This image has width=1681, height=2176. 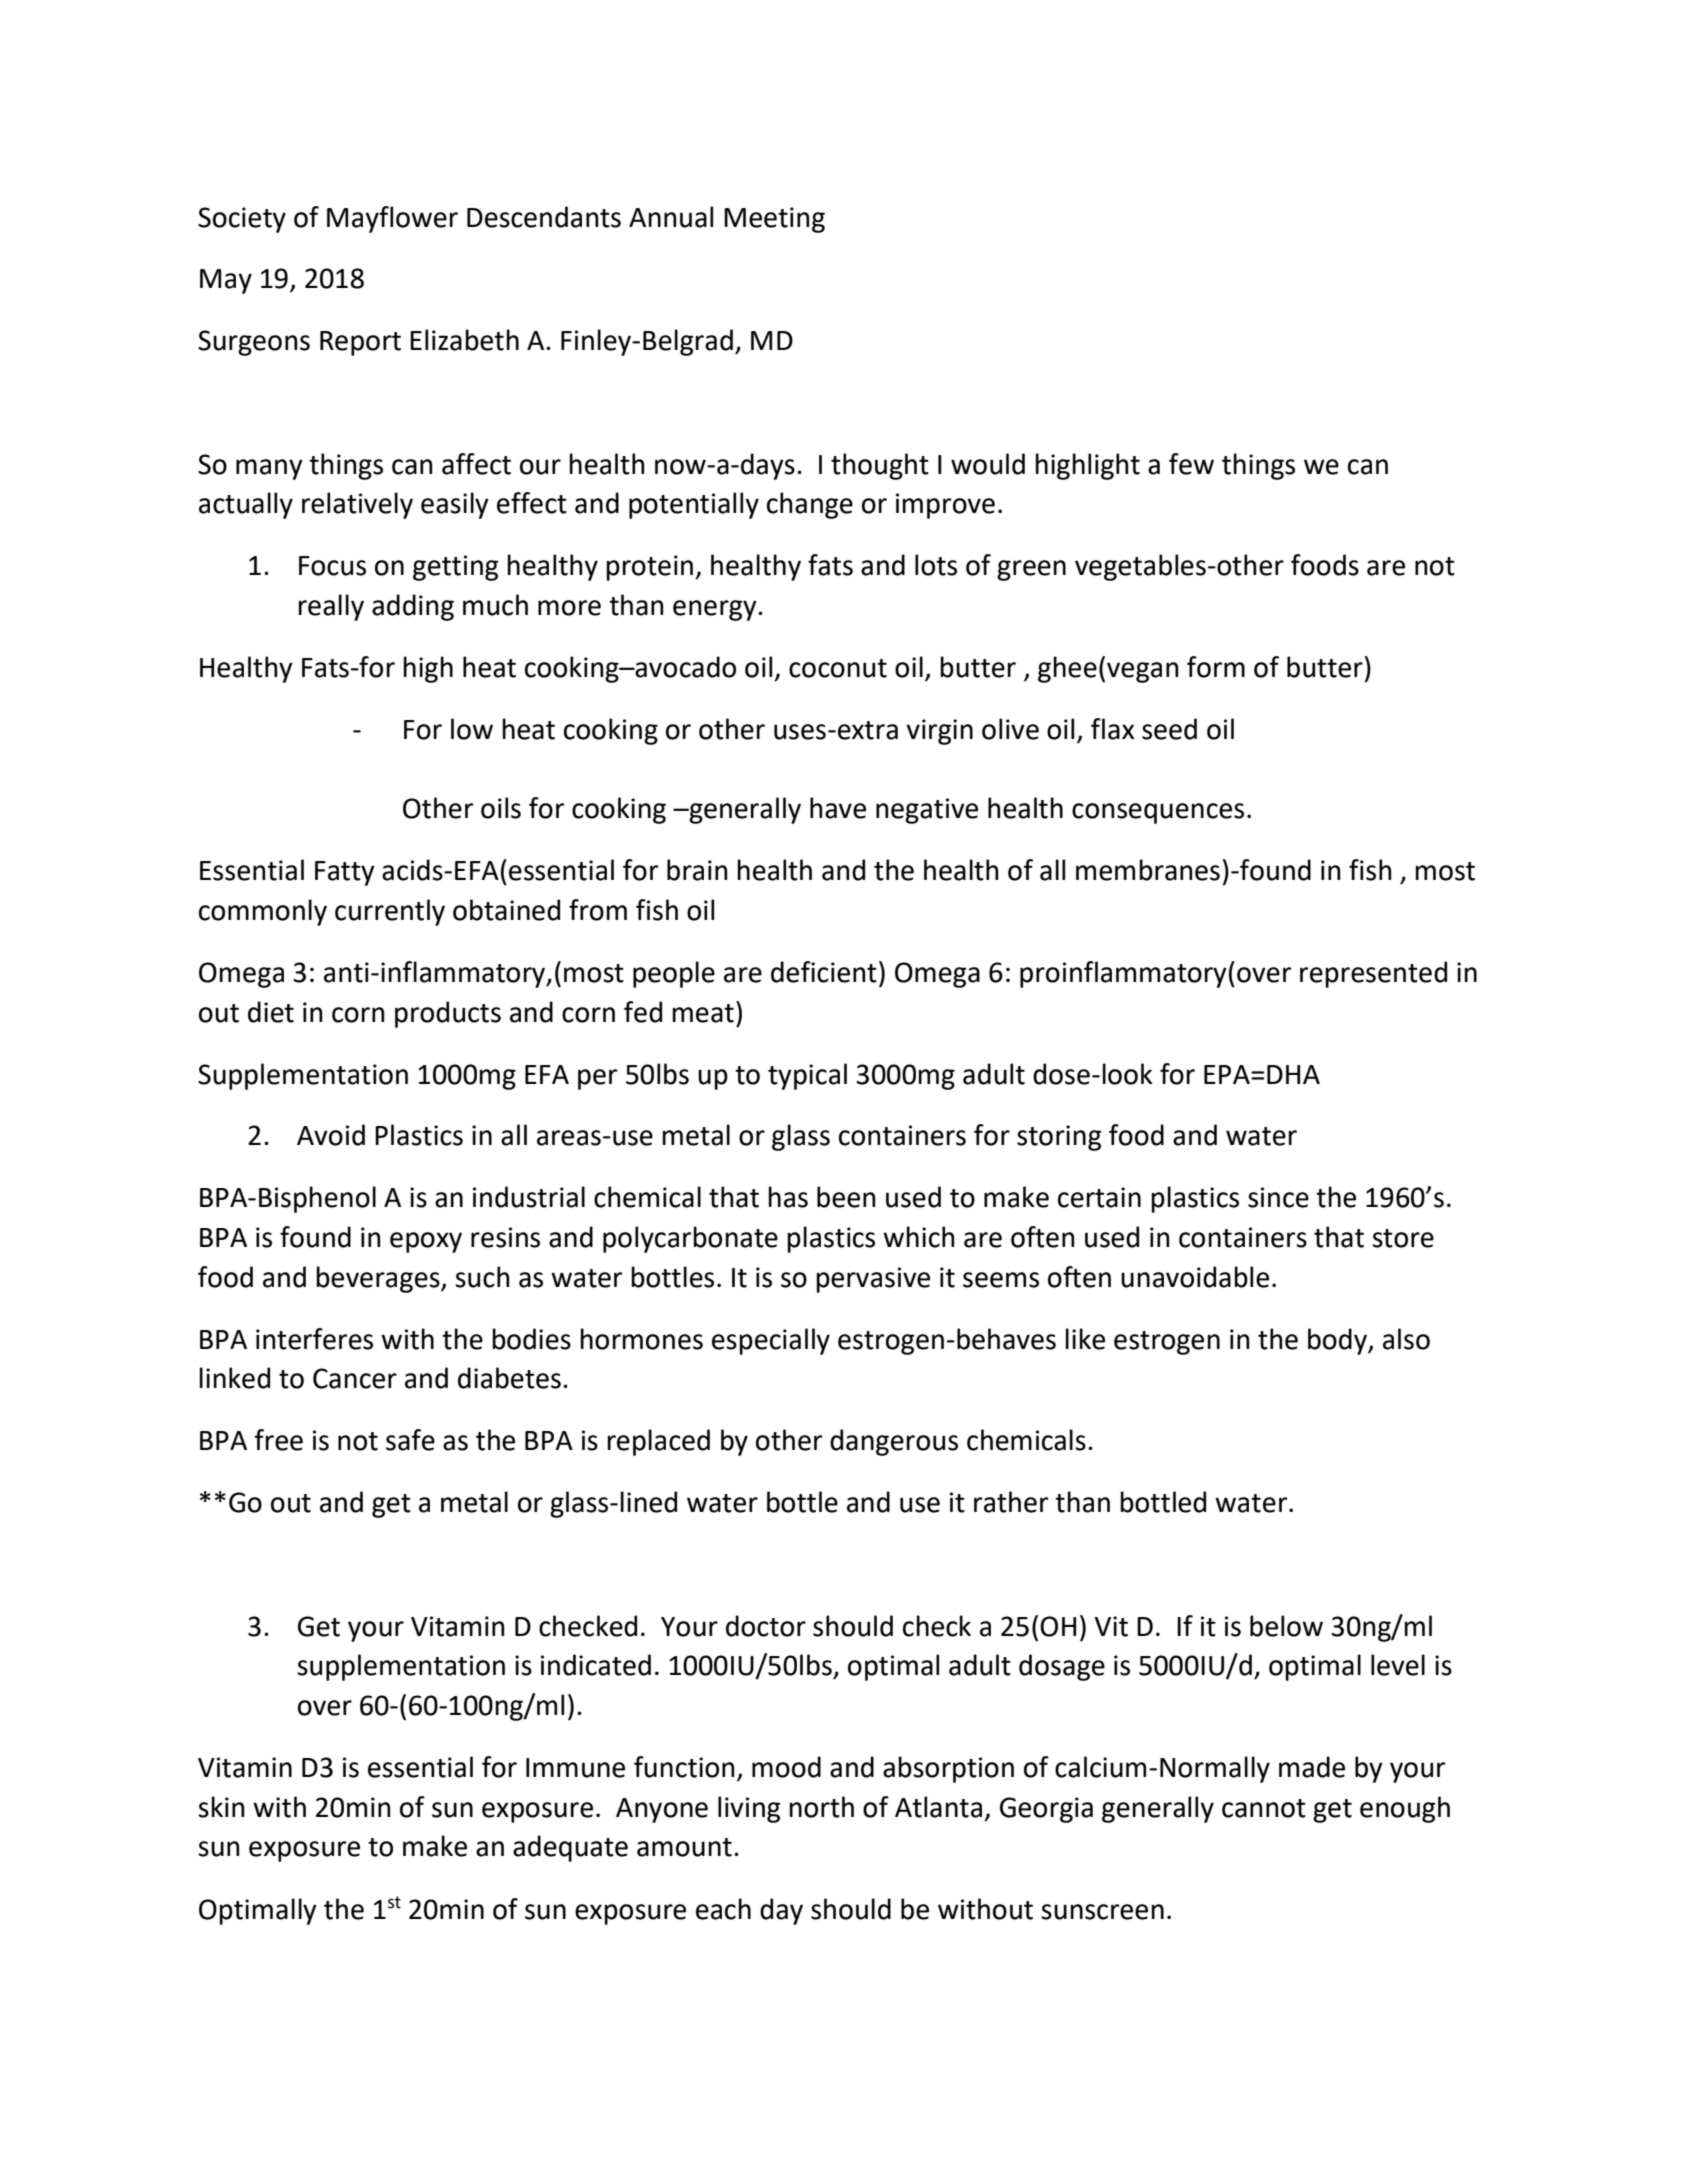 I want to click on north, so click(x=821, y=1807).
